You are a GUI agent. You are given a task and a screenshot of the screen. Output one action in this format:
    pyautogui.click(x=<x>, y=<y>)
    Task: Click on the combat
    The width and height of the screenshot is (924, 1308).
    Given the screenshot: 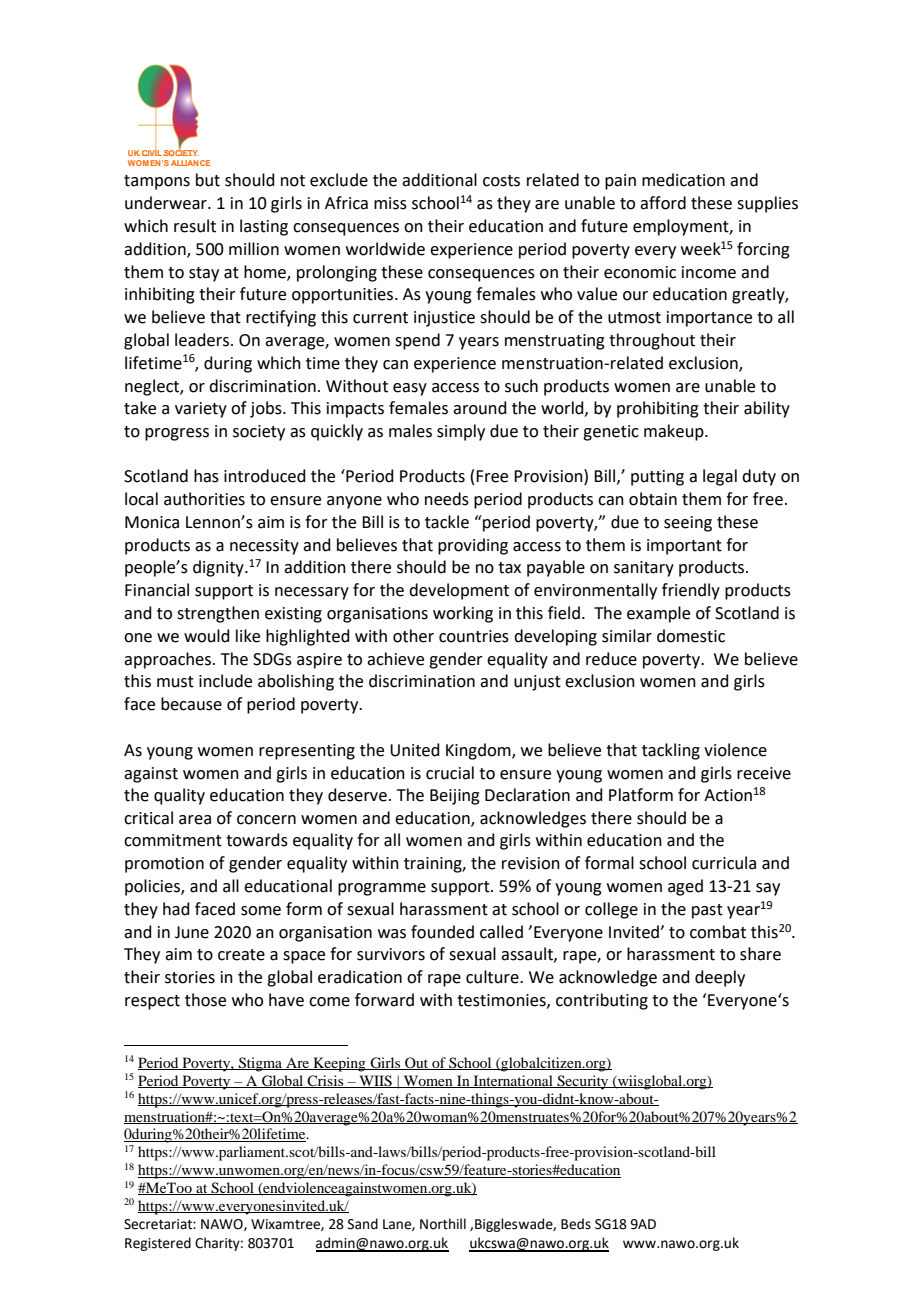 What is the action you would take?
    pyautogui.click(x=718, y=932)
